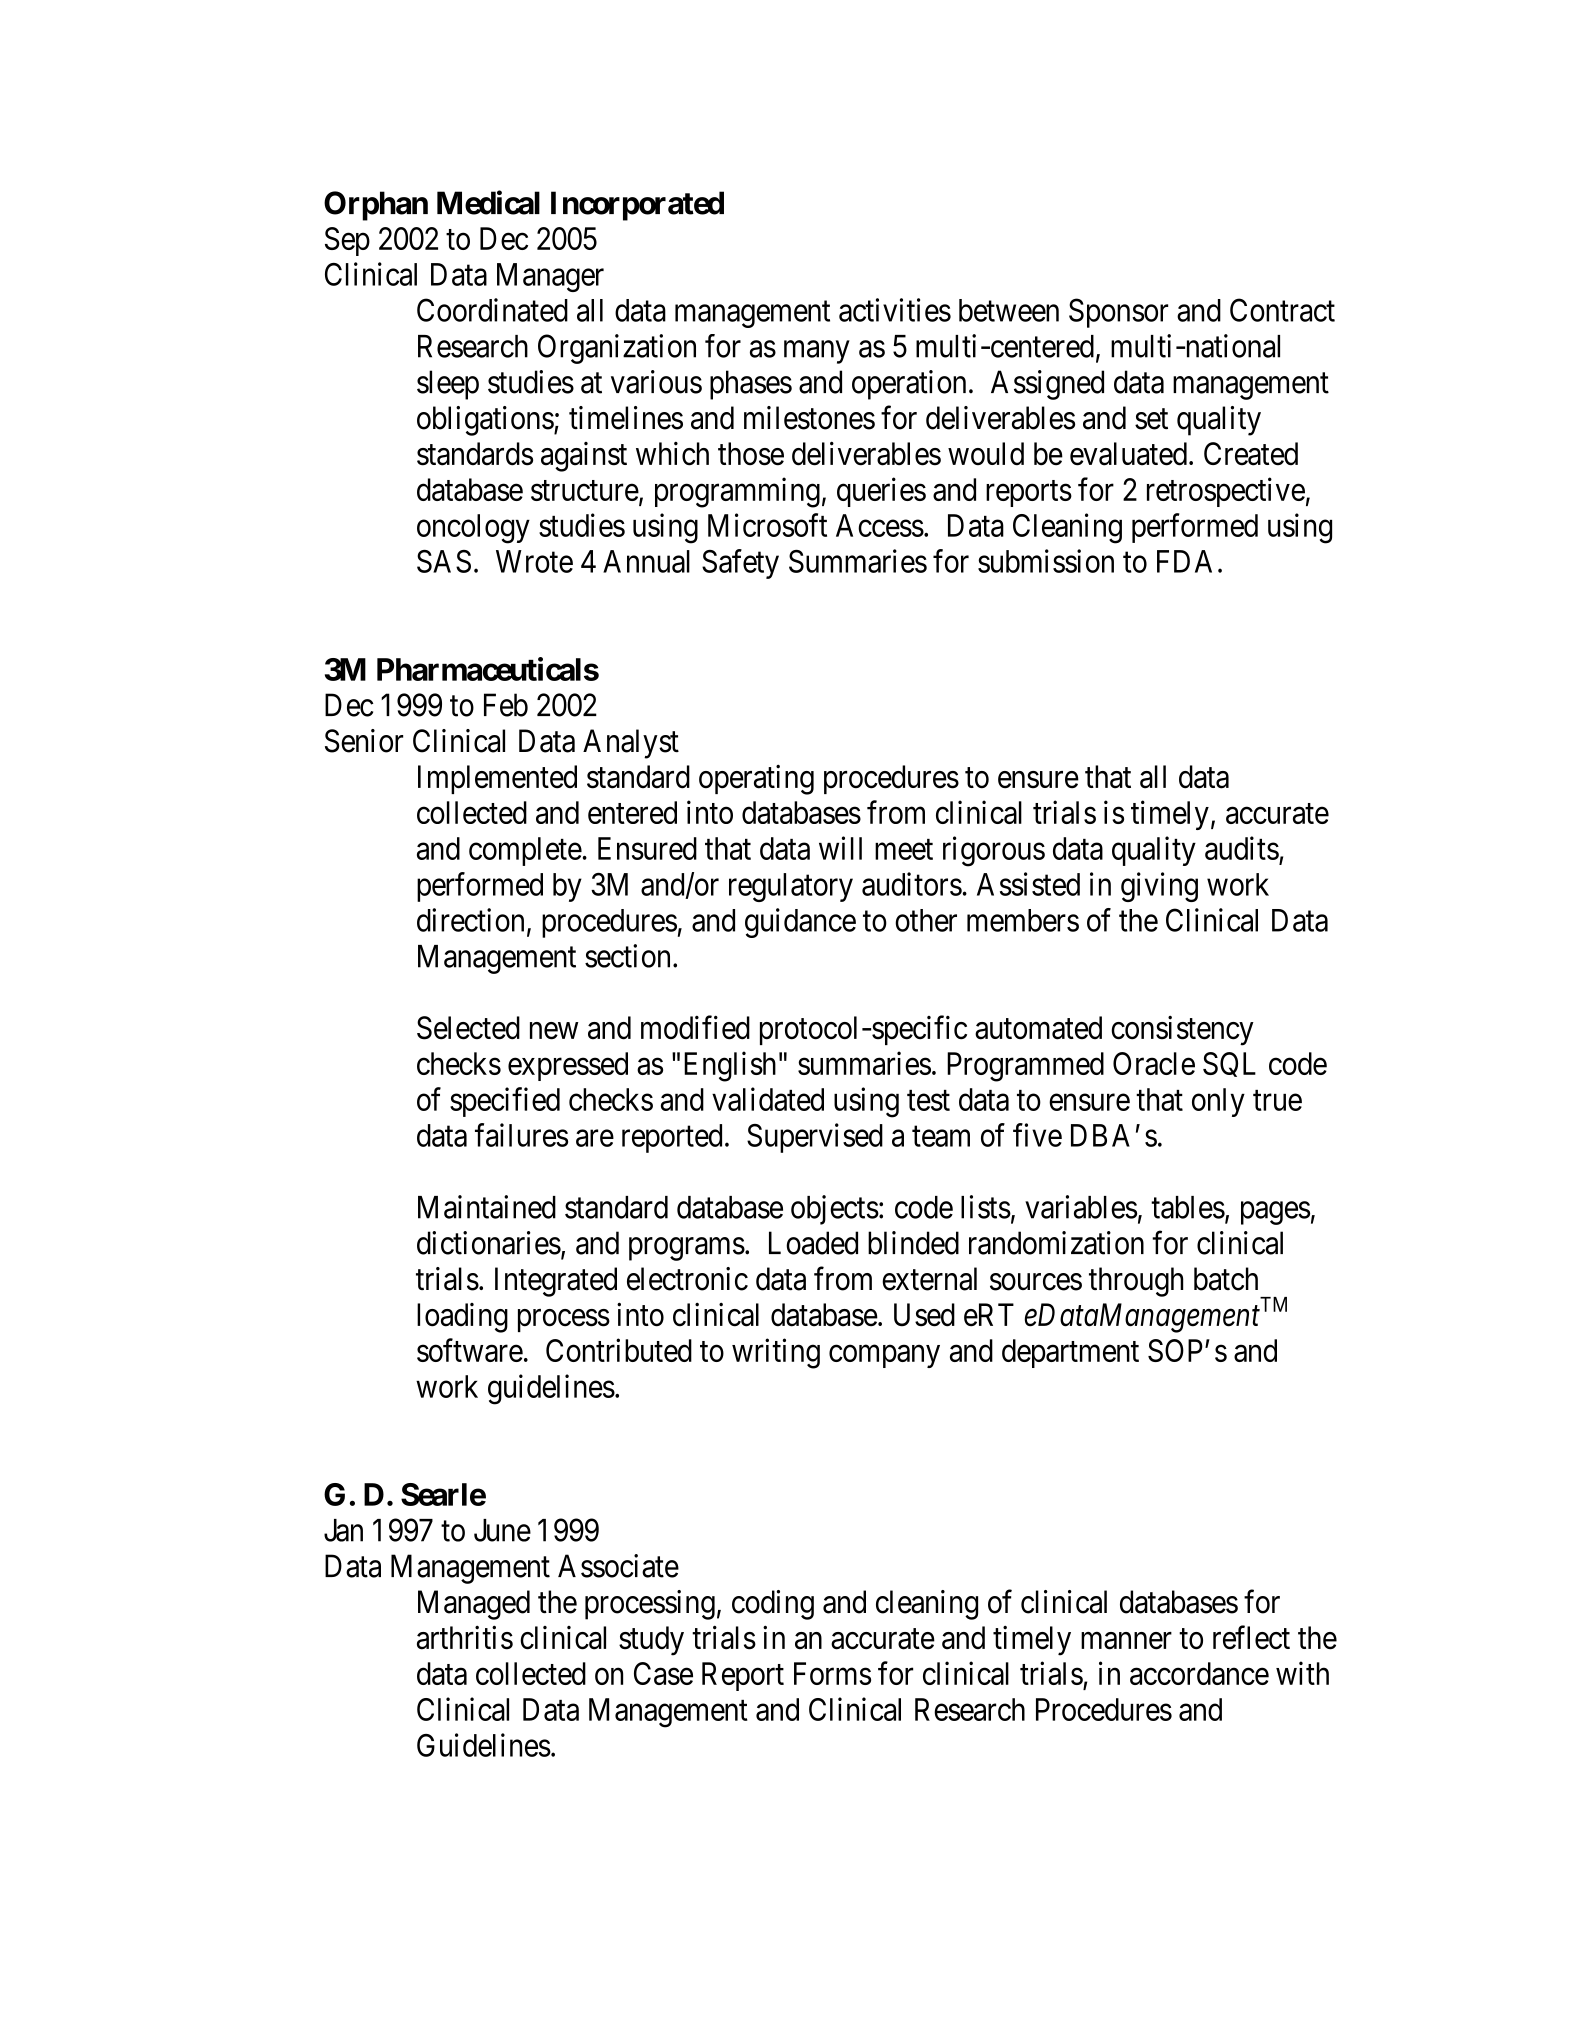  Describe the element at coordinates (773, 1605) in the screenshot. I see `coding` at that location.
